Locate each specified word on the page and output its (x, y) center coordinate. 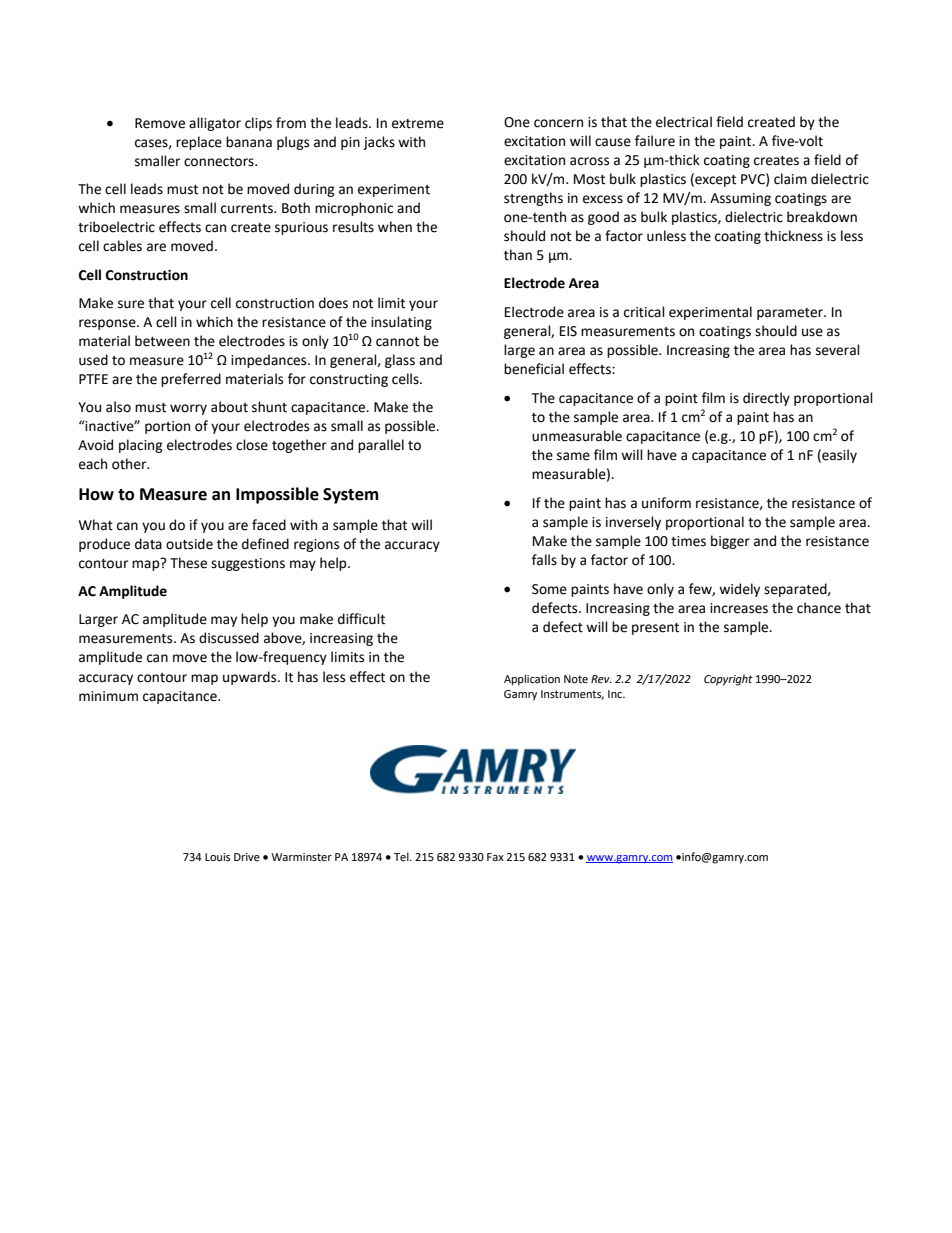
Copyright (728, 680)
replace (199, 143)
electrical (684, 122)
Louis (217, 857)
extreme (418, 124)
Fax (495, 857)
